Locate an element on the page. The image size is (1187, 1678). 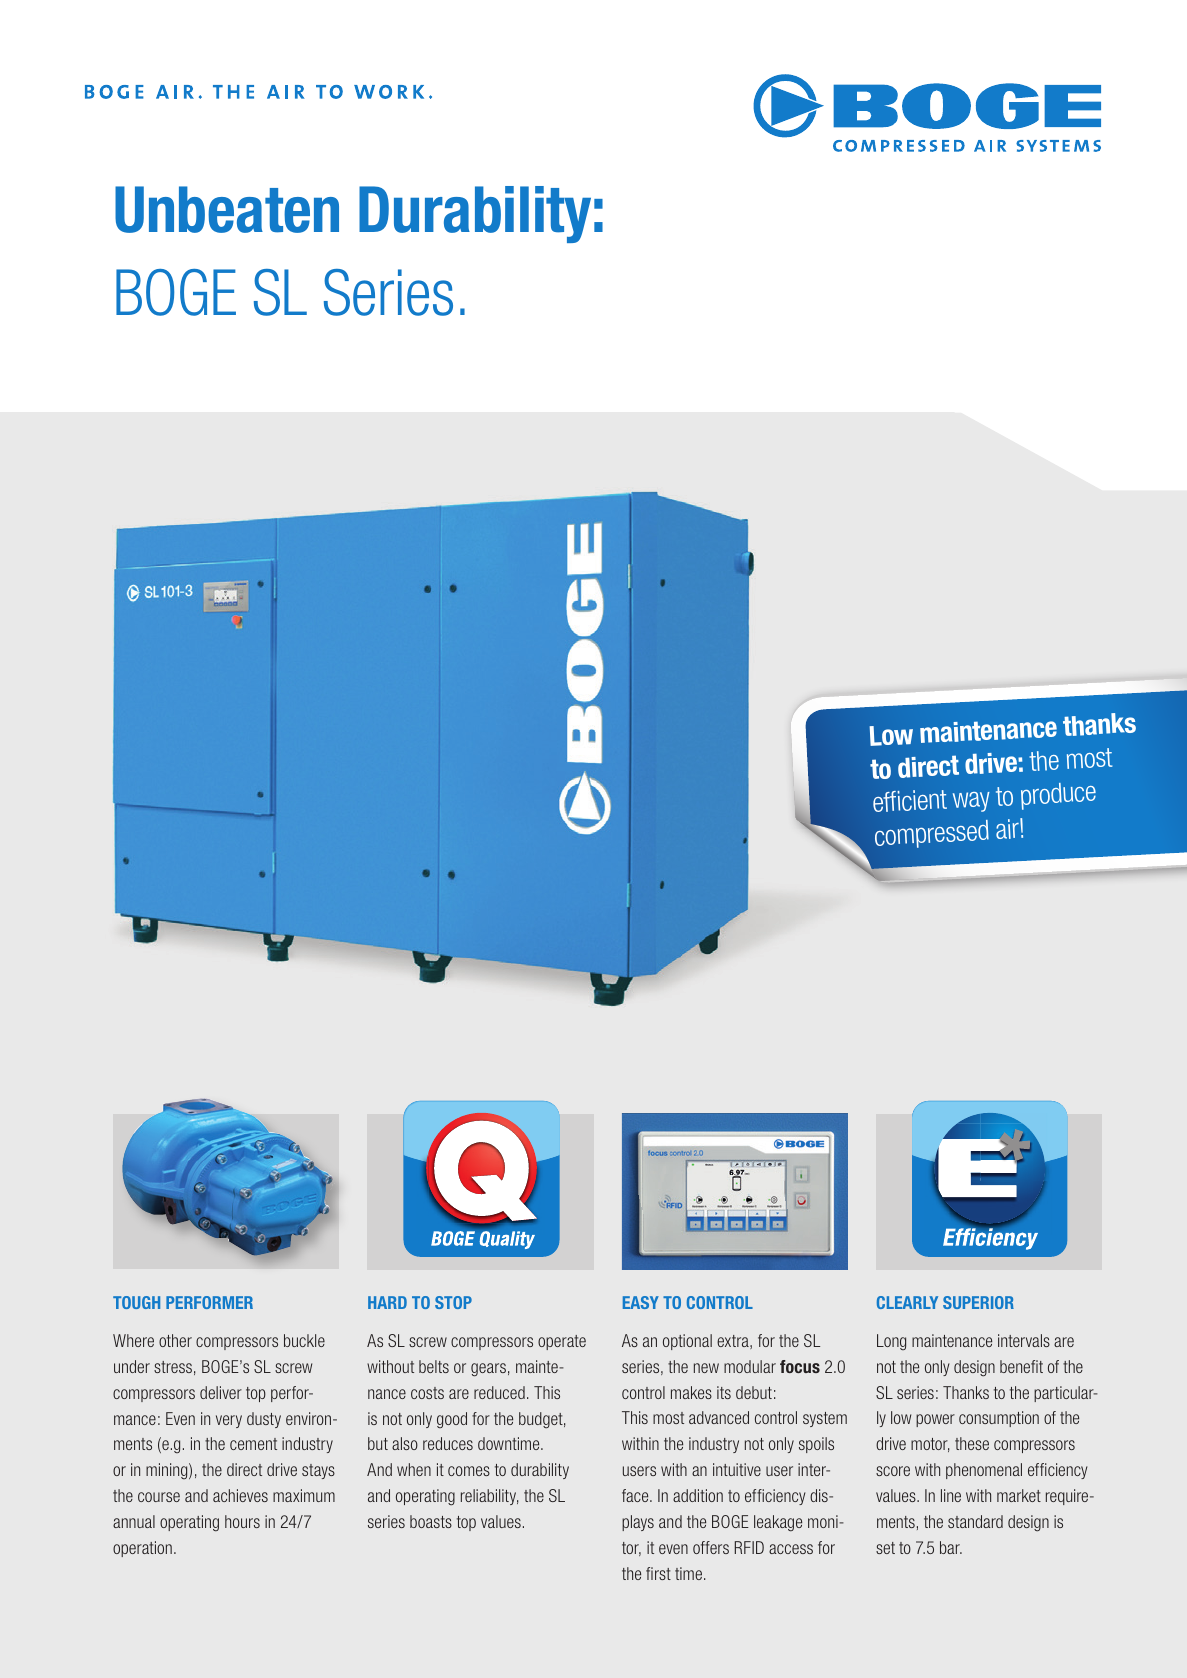
EASY is located at coordinates (641, 1302).
